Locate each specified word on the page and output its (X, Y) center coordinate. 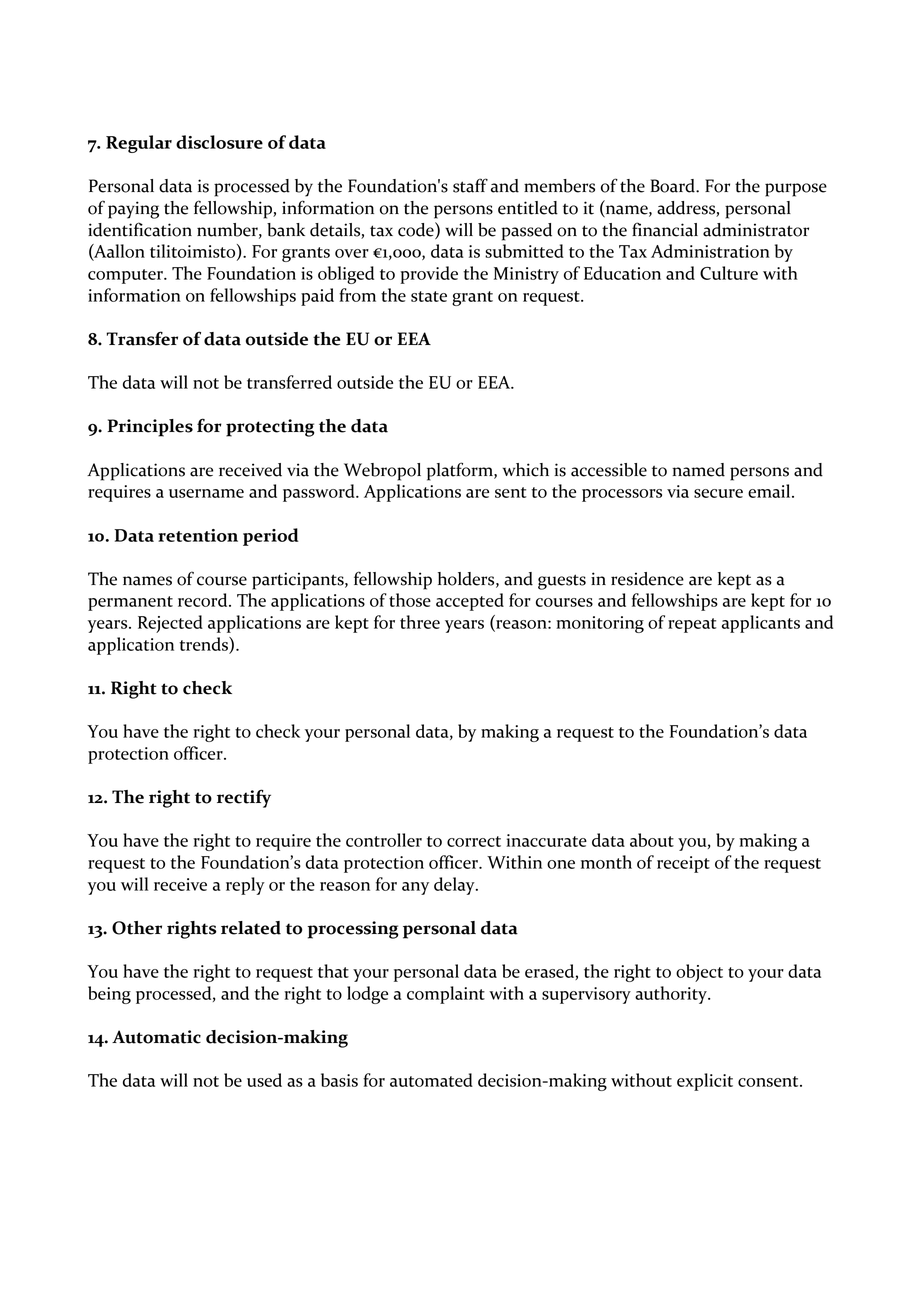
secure (718, 493)
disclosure (219, 142)
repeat (692, 625)
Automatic (156, 1037)
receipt (683, 864)
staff (470, 185)
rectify (244, 798)
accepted (470, 602)
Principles (150, 428)
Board (673, 186)
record (204, 600)
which (526, 470)
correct (474, 841)
